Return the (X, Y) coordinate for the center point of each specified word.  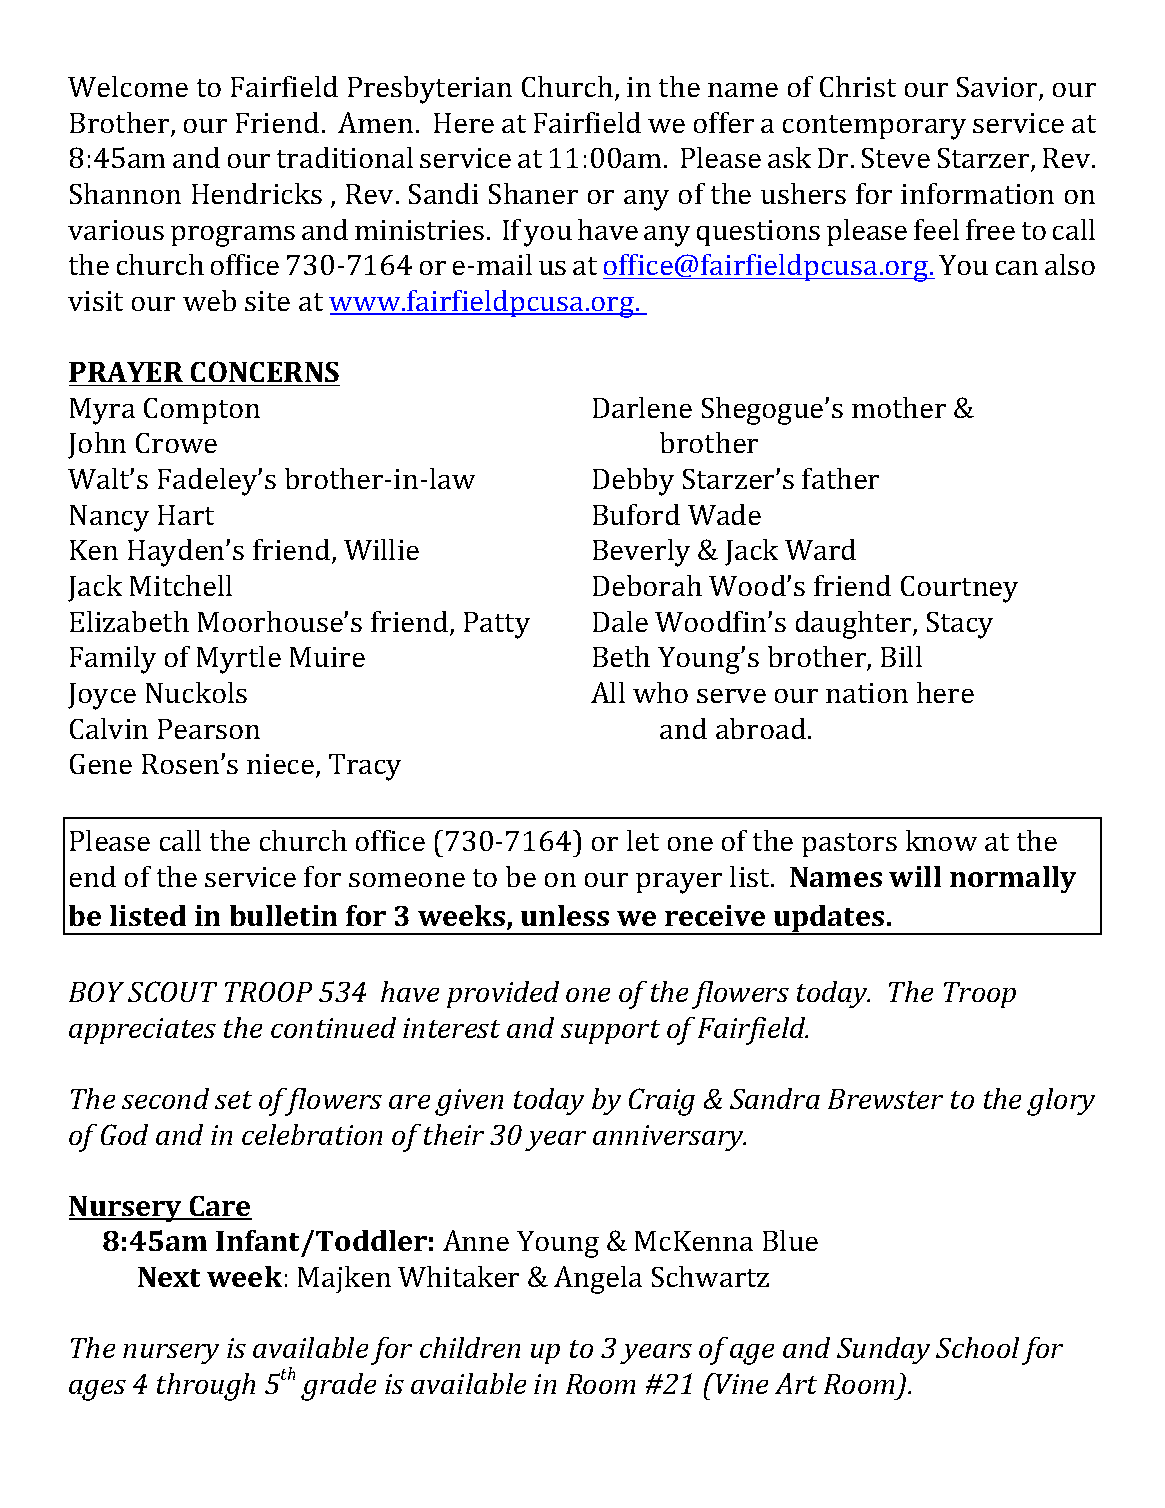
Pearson (209, 729)
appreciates (142, 1031)
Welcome (128, 86)
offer (724, 122)
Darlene (642, 407)
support (610, 1032)
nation (867, 693)
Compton (202, 411)
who (660, 692)
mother (899, 407)
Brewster (885, 1099)
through (206, 1387)
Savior (998, 88)
